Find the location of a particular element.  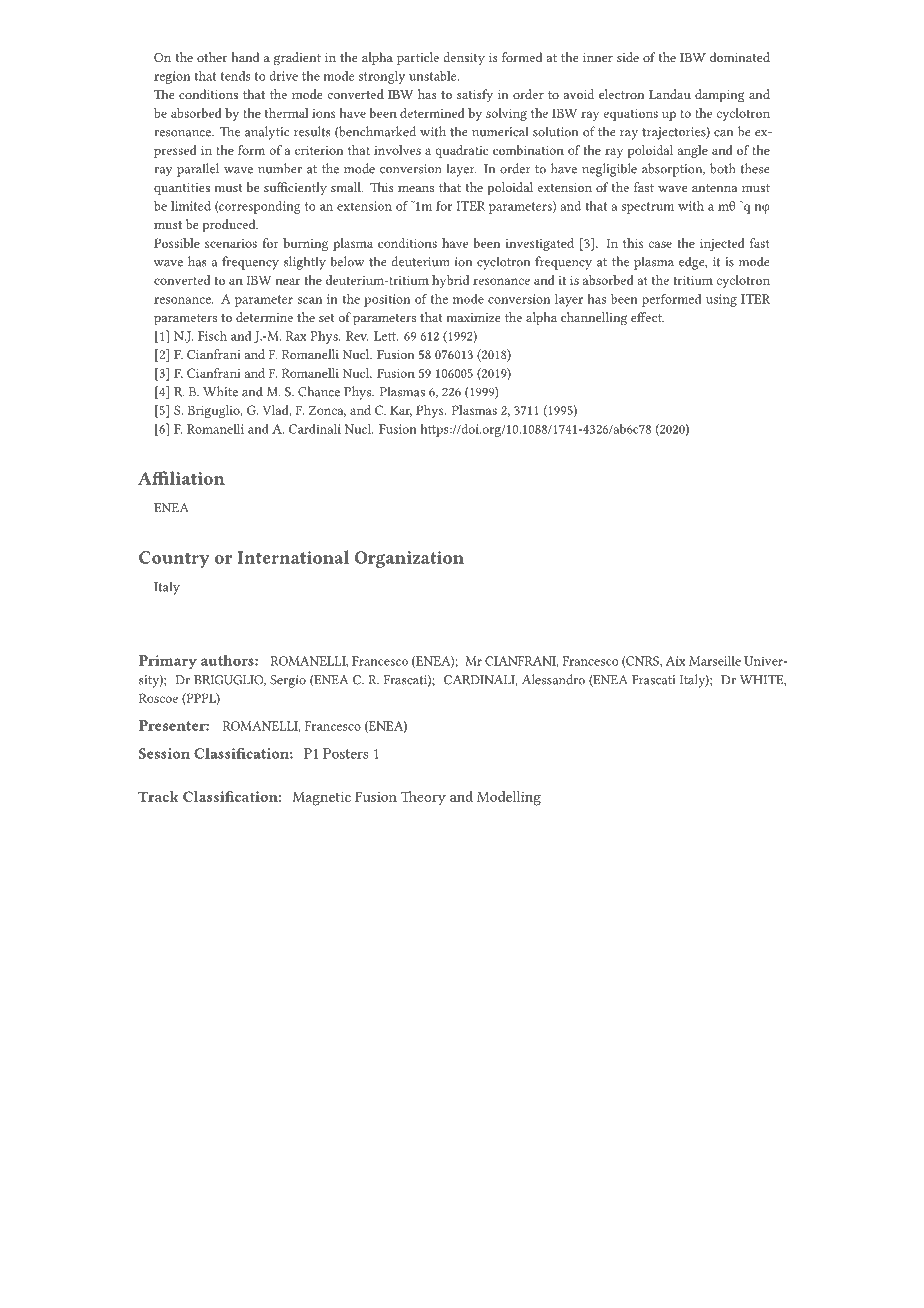

Affiliation is located at coordinates (181, 478).
